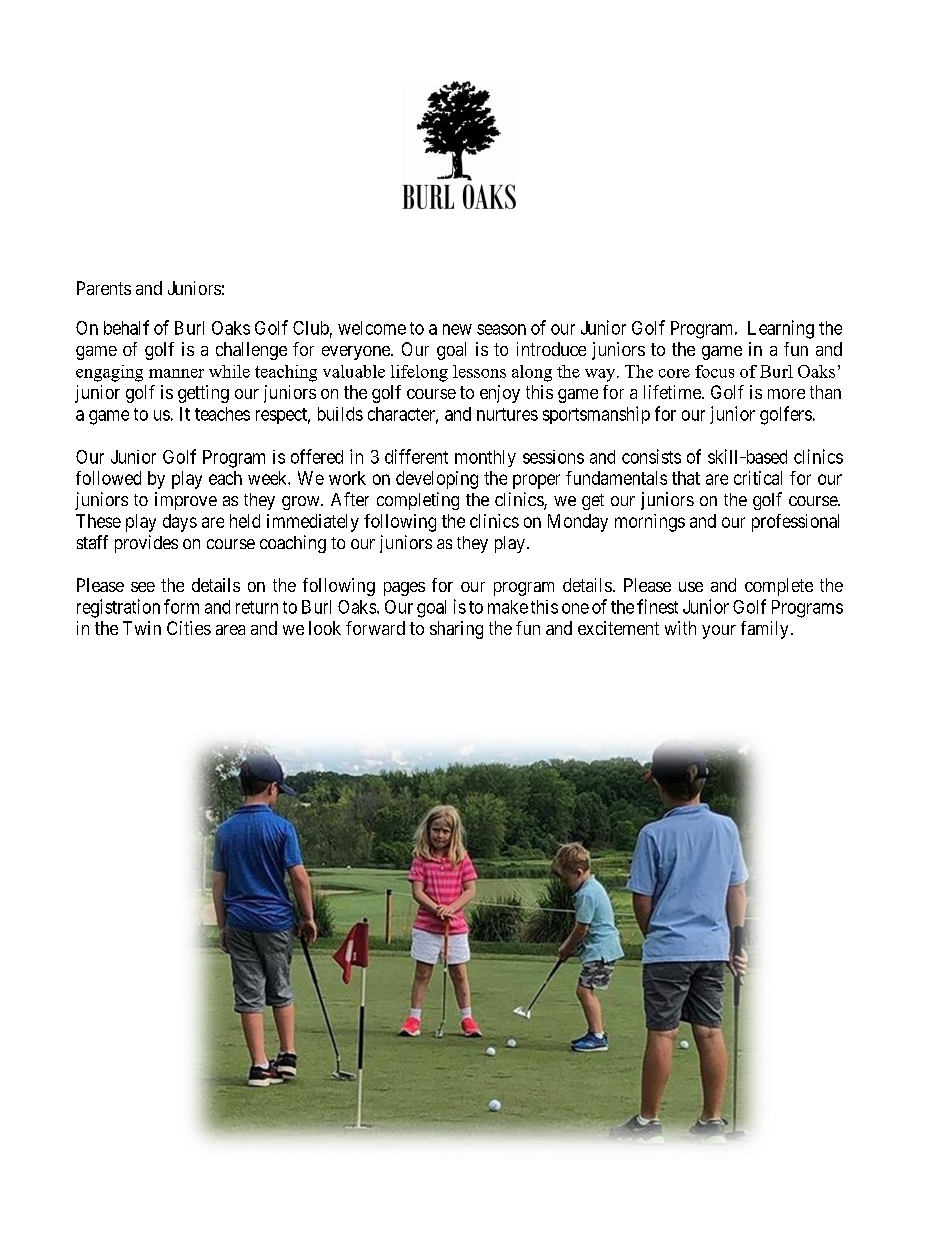  Describe the element at coordinates (578, 523) in the screenshot. I see `Monday` at that location.
